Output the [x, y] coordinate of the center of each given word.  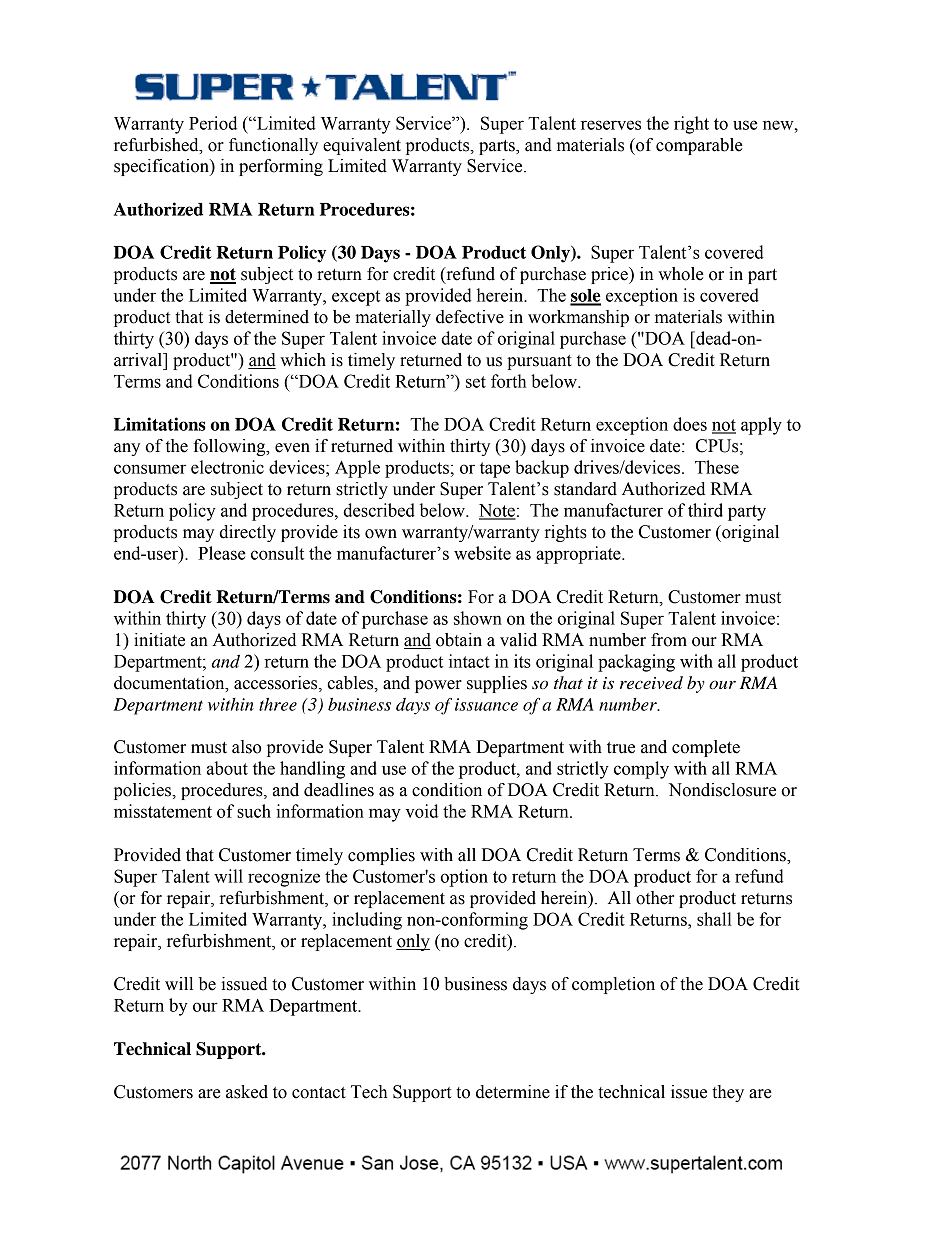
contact [319, 1093]
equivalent [362, 146]
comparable [699, 146]
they [728, 1093]
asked [247, 1092]
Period [213, 123]
